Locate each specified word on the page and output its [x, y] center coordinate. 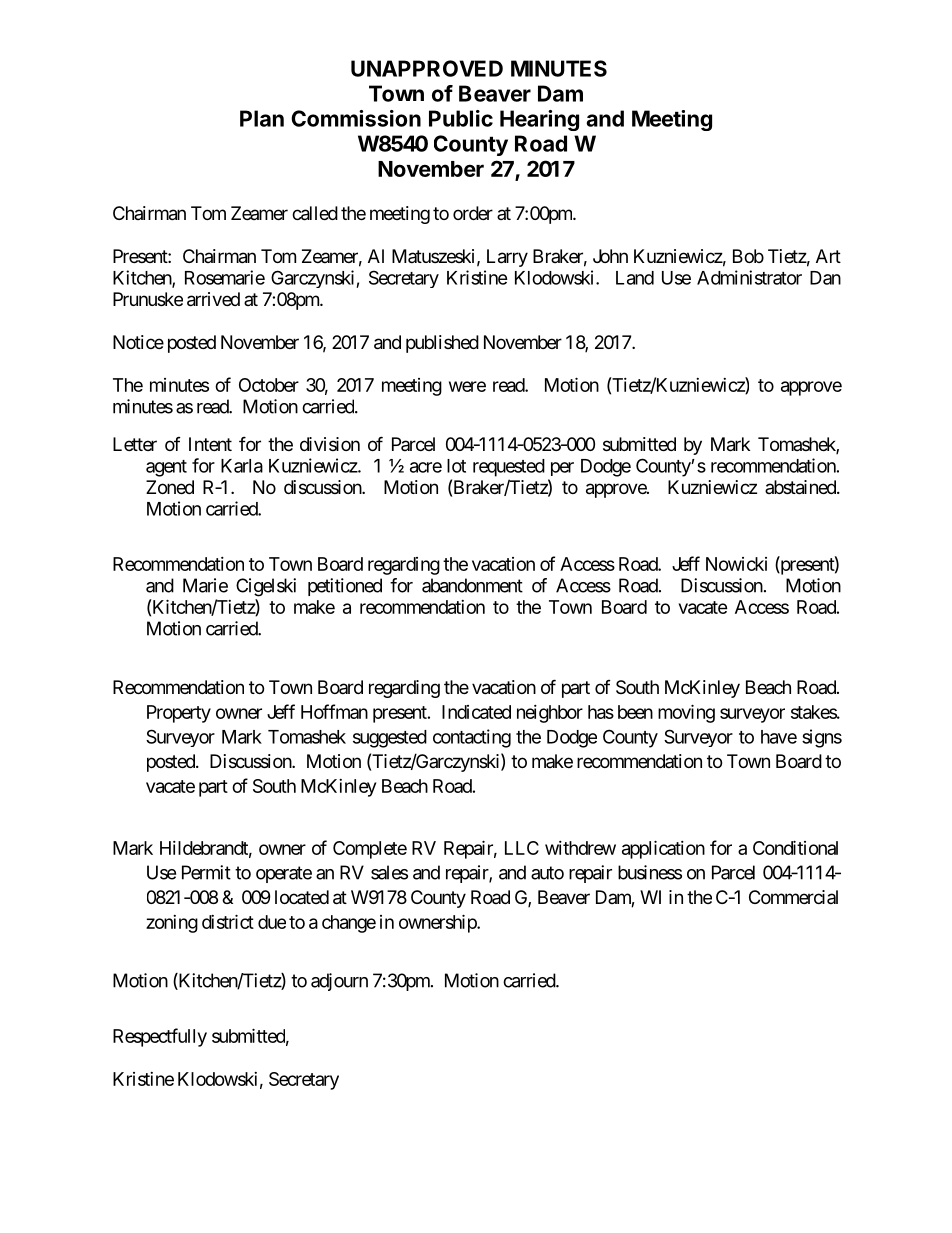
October [269, 385]
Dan [825, 278]
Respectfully [160, 1037]
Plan [262, 118]
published [442, 344]
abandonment [472, 585]
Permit [206, 872]
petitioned [345, 587]
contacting [472, 738]
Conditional [795, 847]
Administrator [749, 277]
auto [547, 873]
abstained [801, 487]
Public [461, 118]
